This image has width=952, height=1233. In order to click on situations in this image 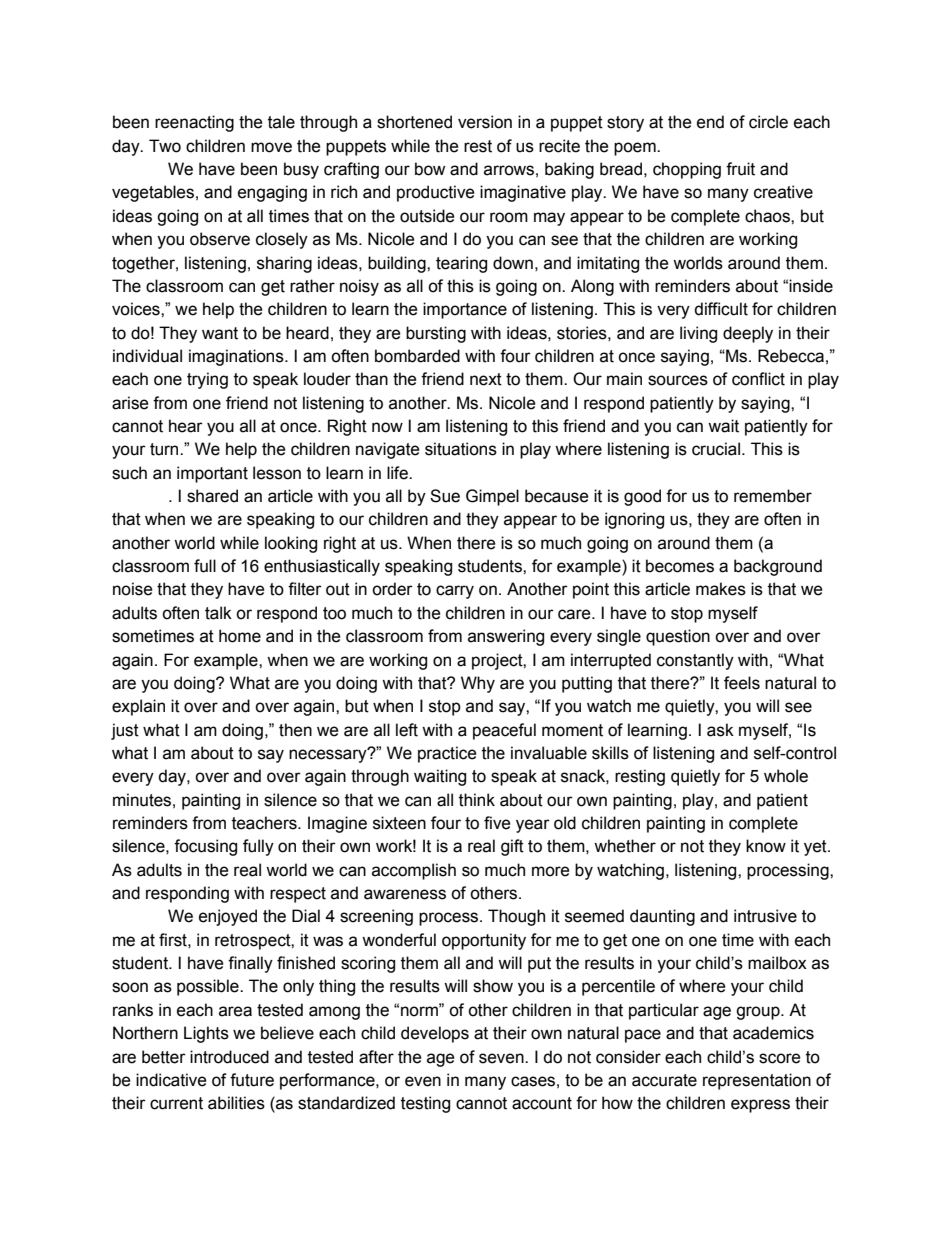, I will do `click(461, 449)`.
